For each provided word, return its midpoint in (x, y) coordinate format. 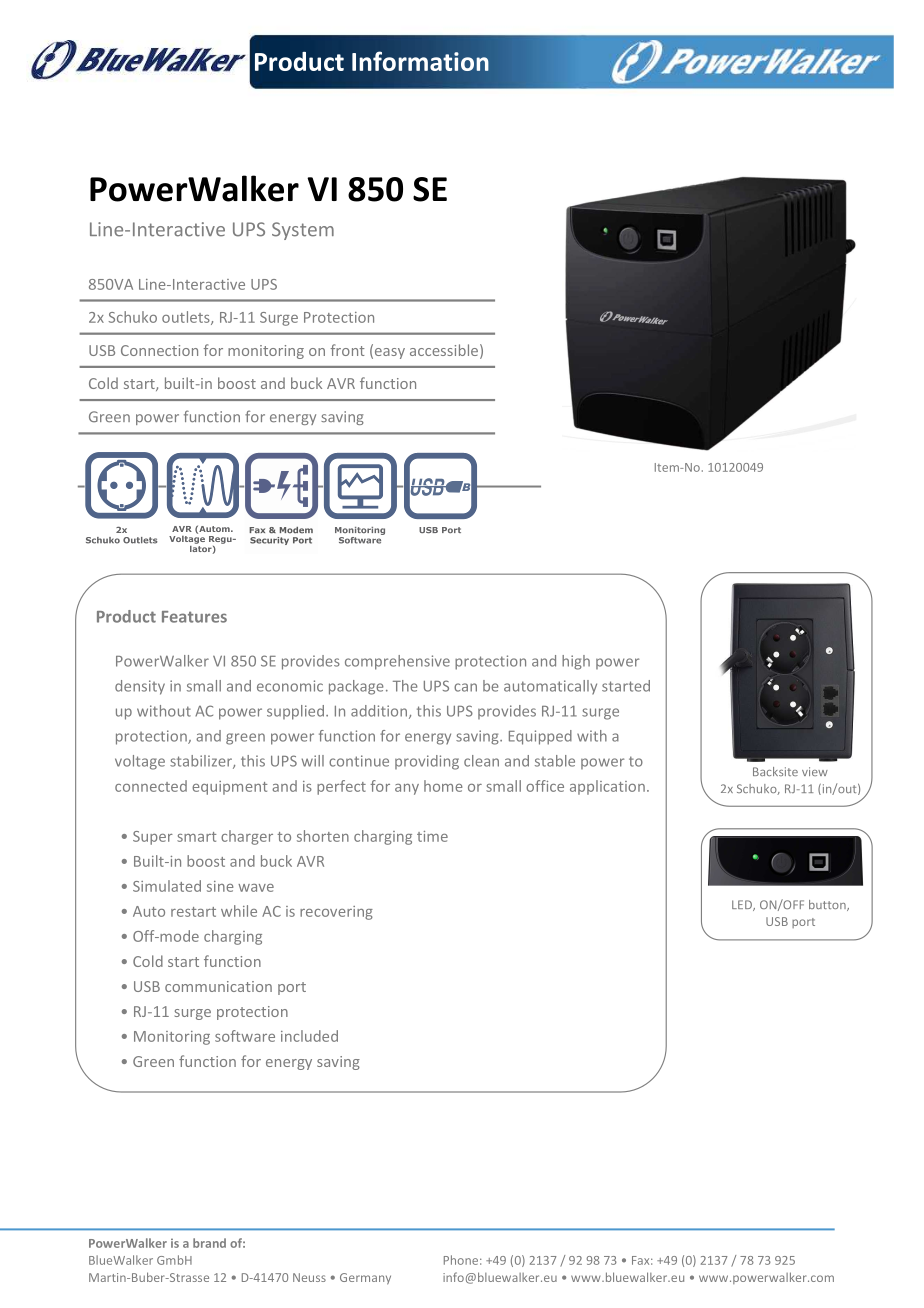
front (347, 350)
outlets (187, 318)
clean (481, 761)
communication (218, 986)
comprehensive (397, 662)
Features (194, 617)
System (303, 231)
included (309, 1036)
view (815, 771)
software (245, 1036)
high (576, 662)
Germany (365, 1279)
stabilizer (202, 762)
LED (743, 905)
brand (209, 1243)
